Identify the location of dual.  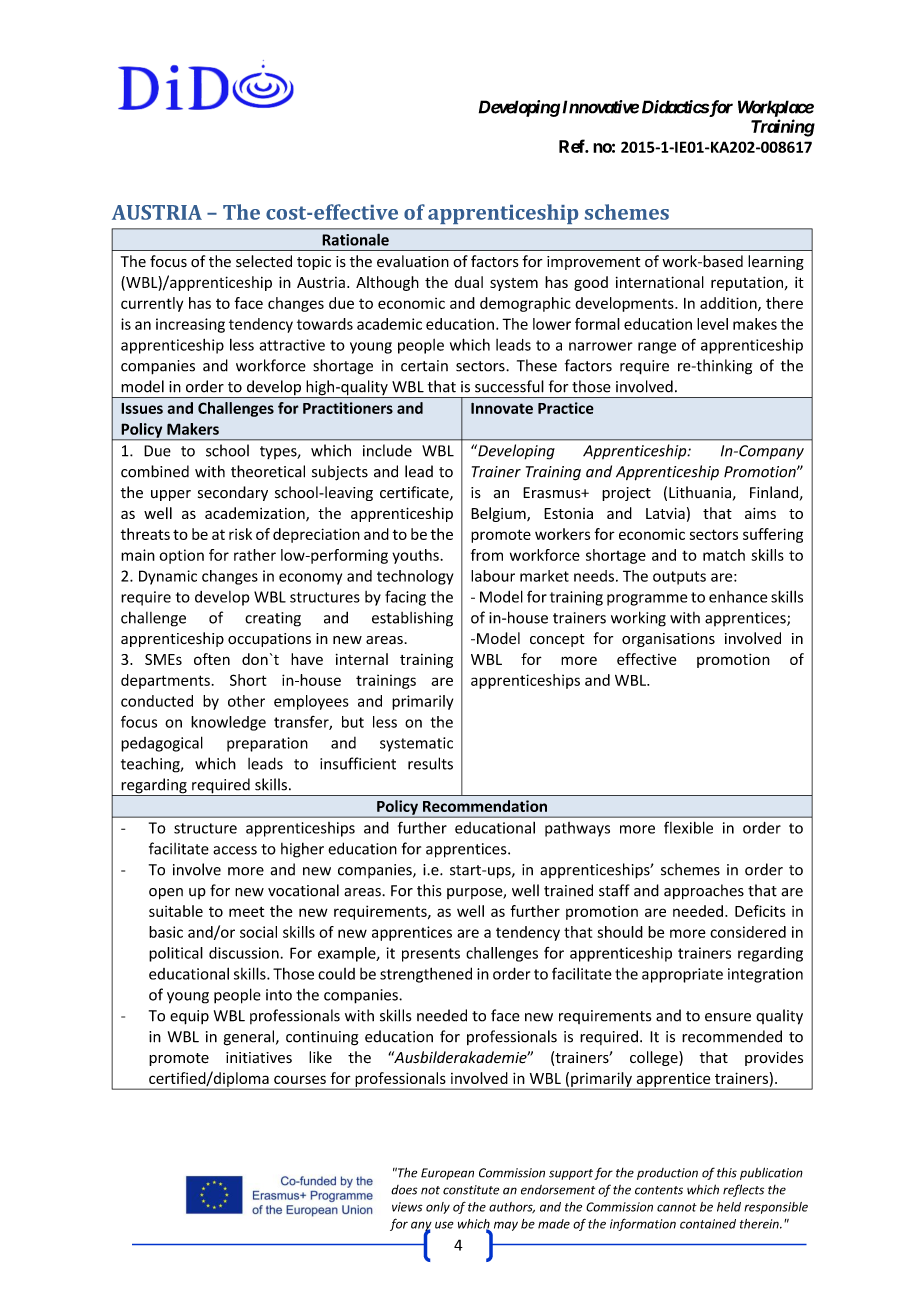
(469, 282).
